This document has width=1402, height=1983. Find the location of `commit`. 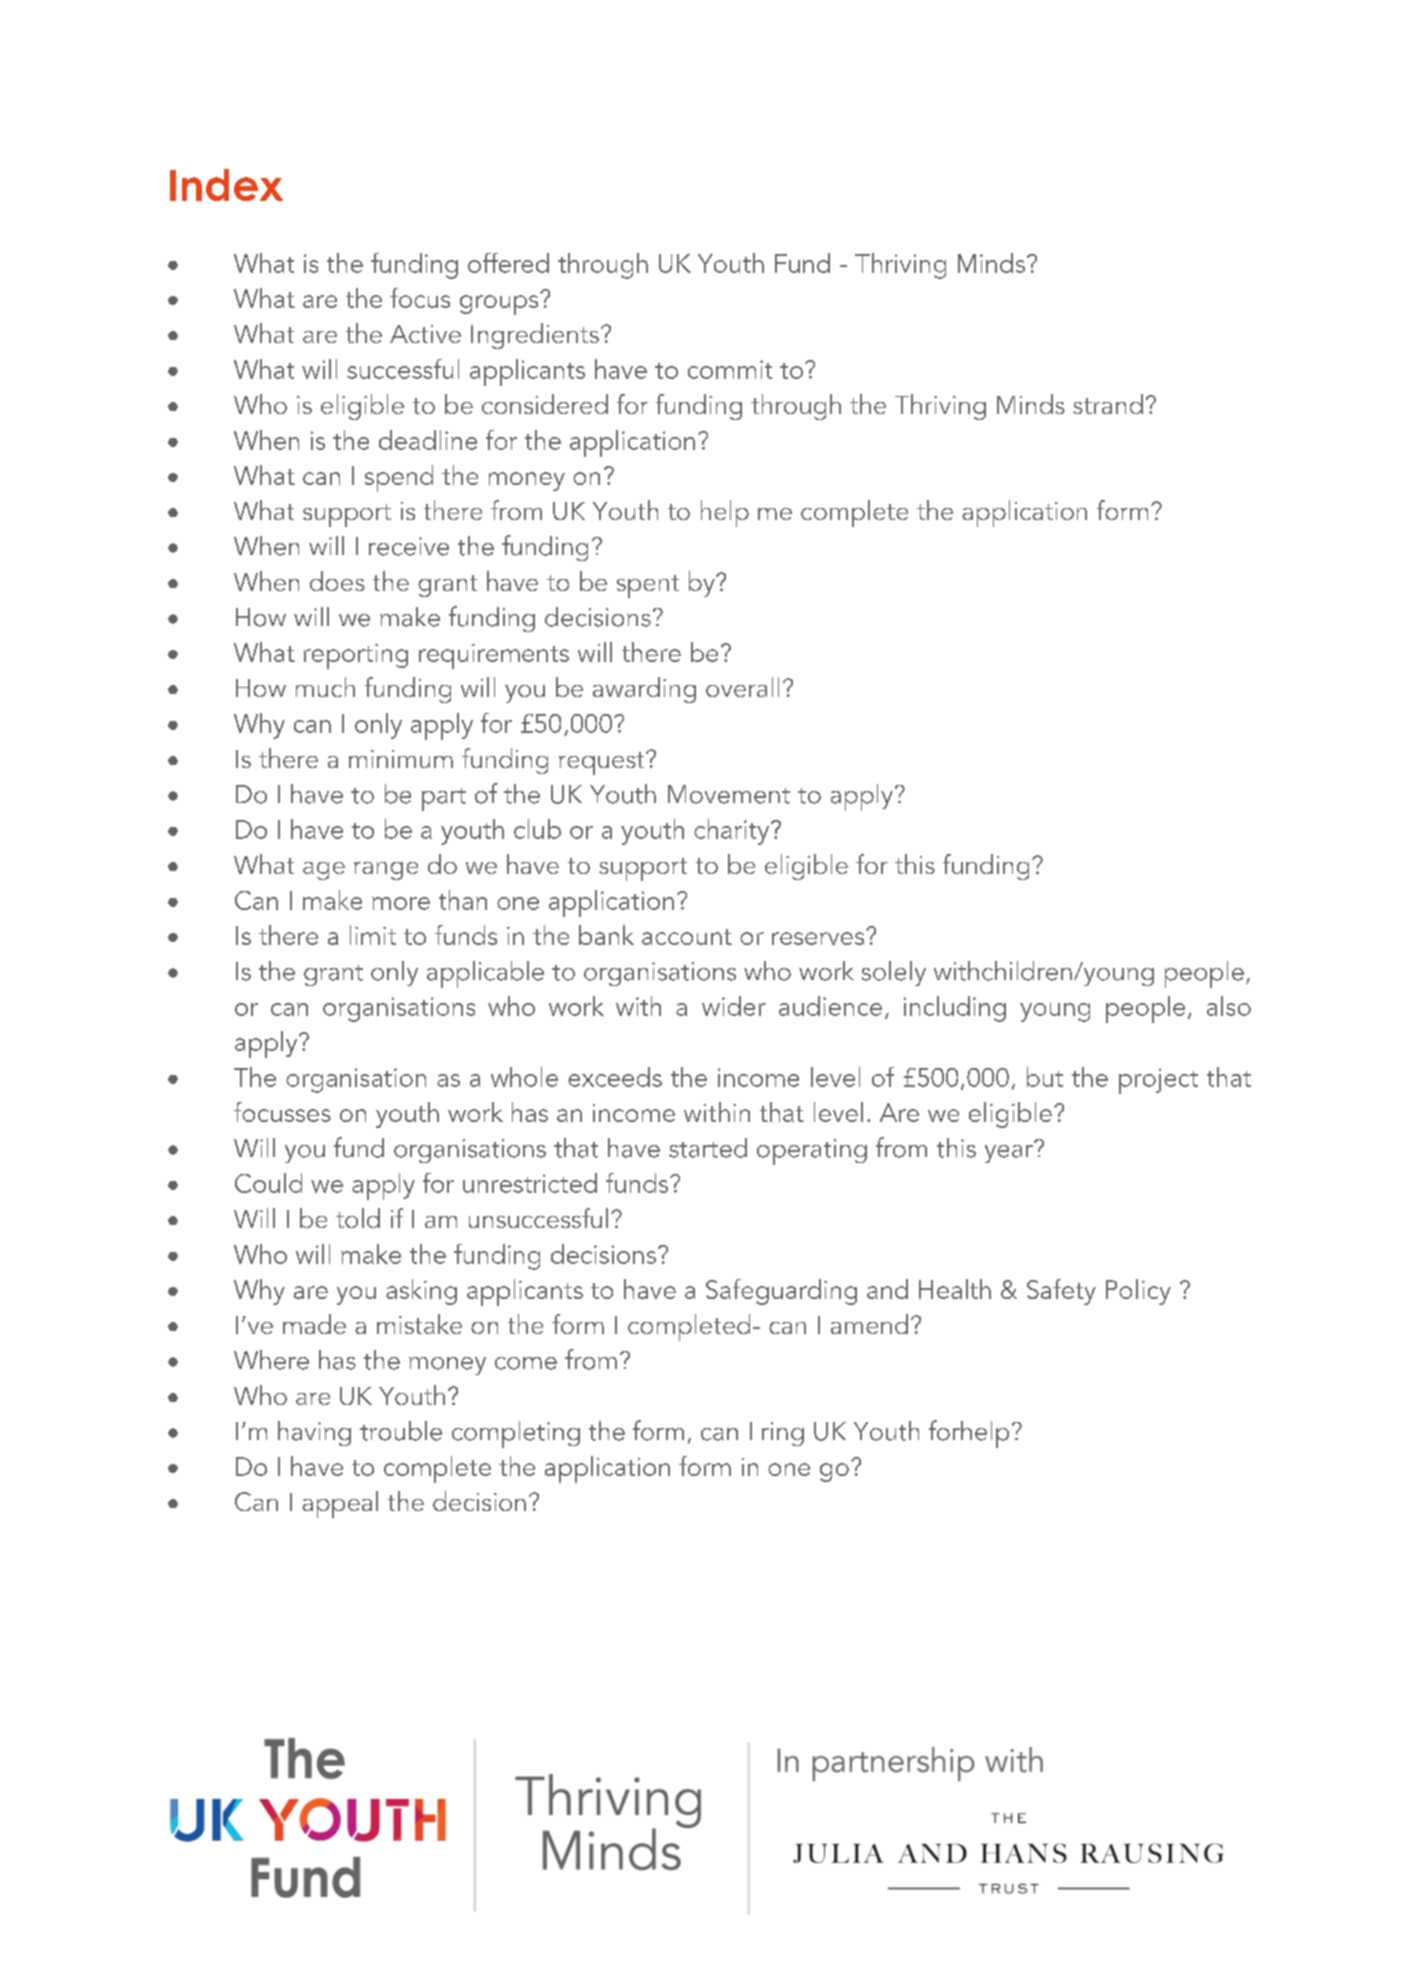

commit is located at coordinates (730, 369).
